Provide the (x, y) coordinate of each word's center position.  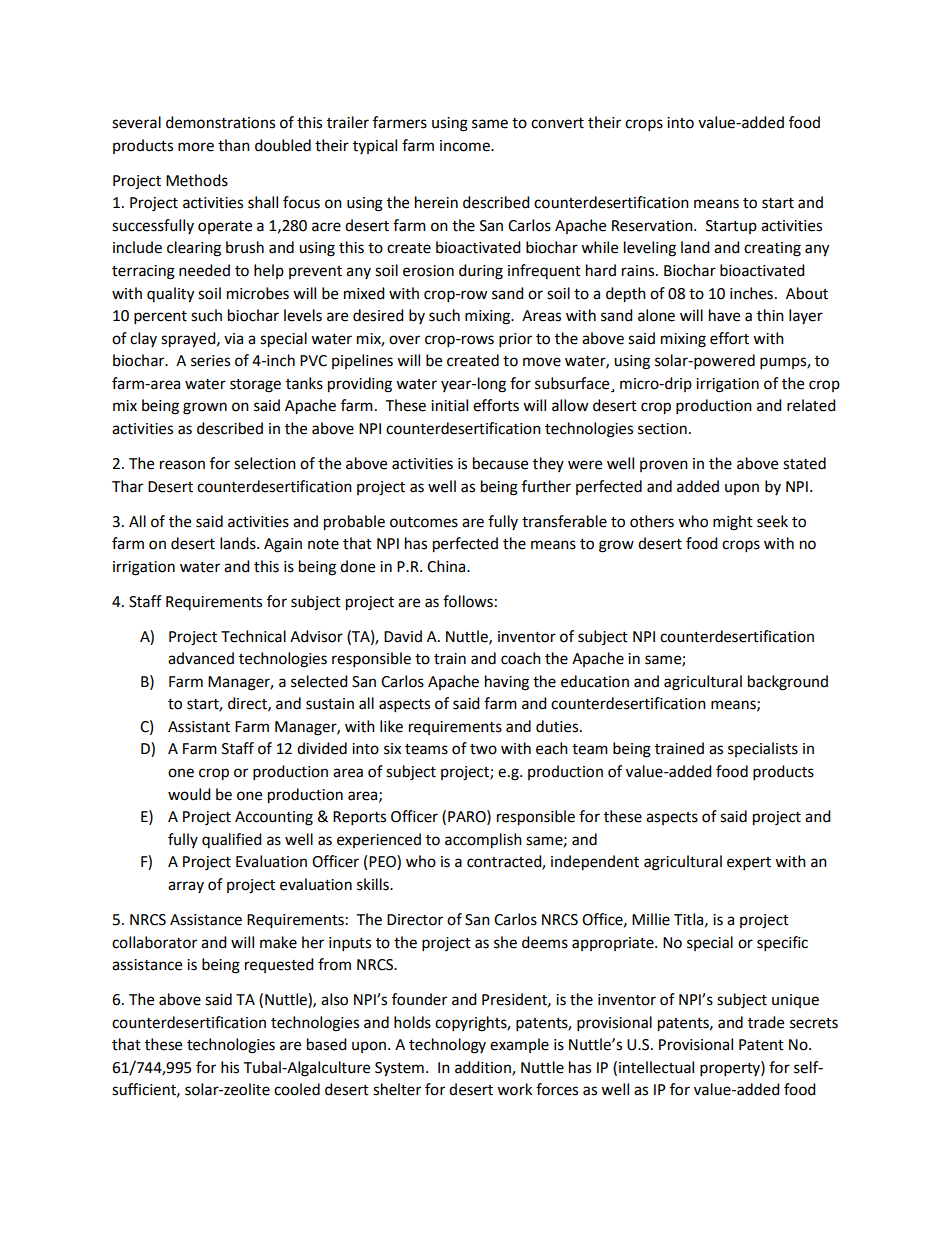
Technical (253, 636)
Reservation (653, 226)
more (196, 147)
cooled (297, 1089)
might (733, 523)
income (466, 146)
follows (468, 601)
